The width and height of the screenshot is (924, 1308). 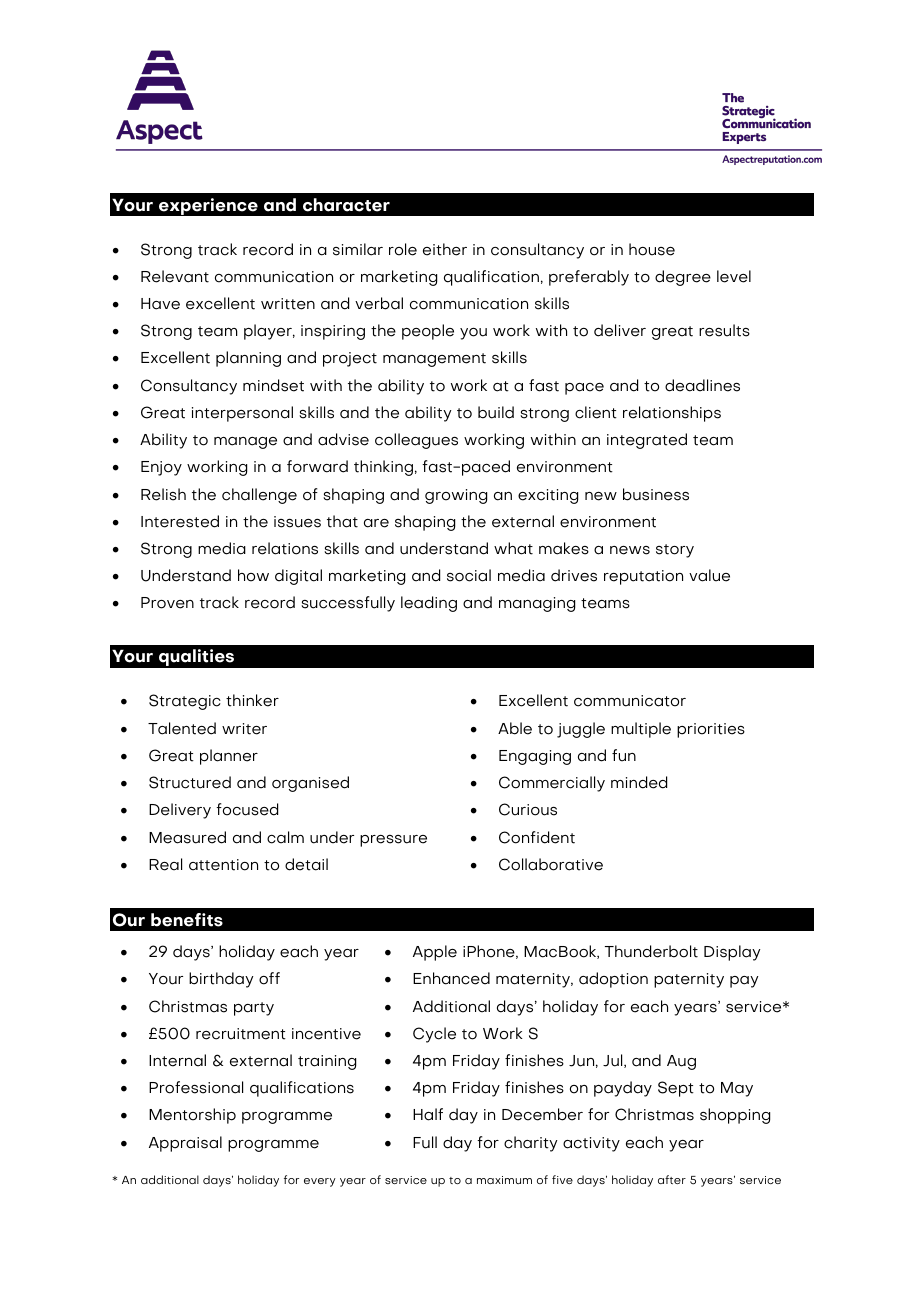 What do you see at coordinates (630, 701) in the screenshot?
I see `communicator` at bounding box center [630, 701].
